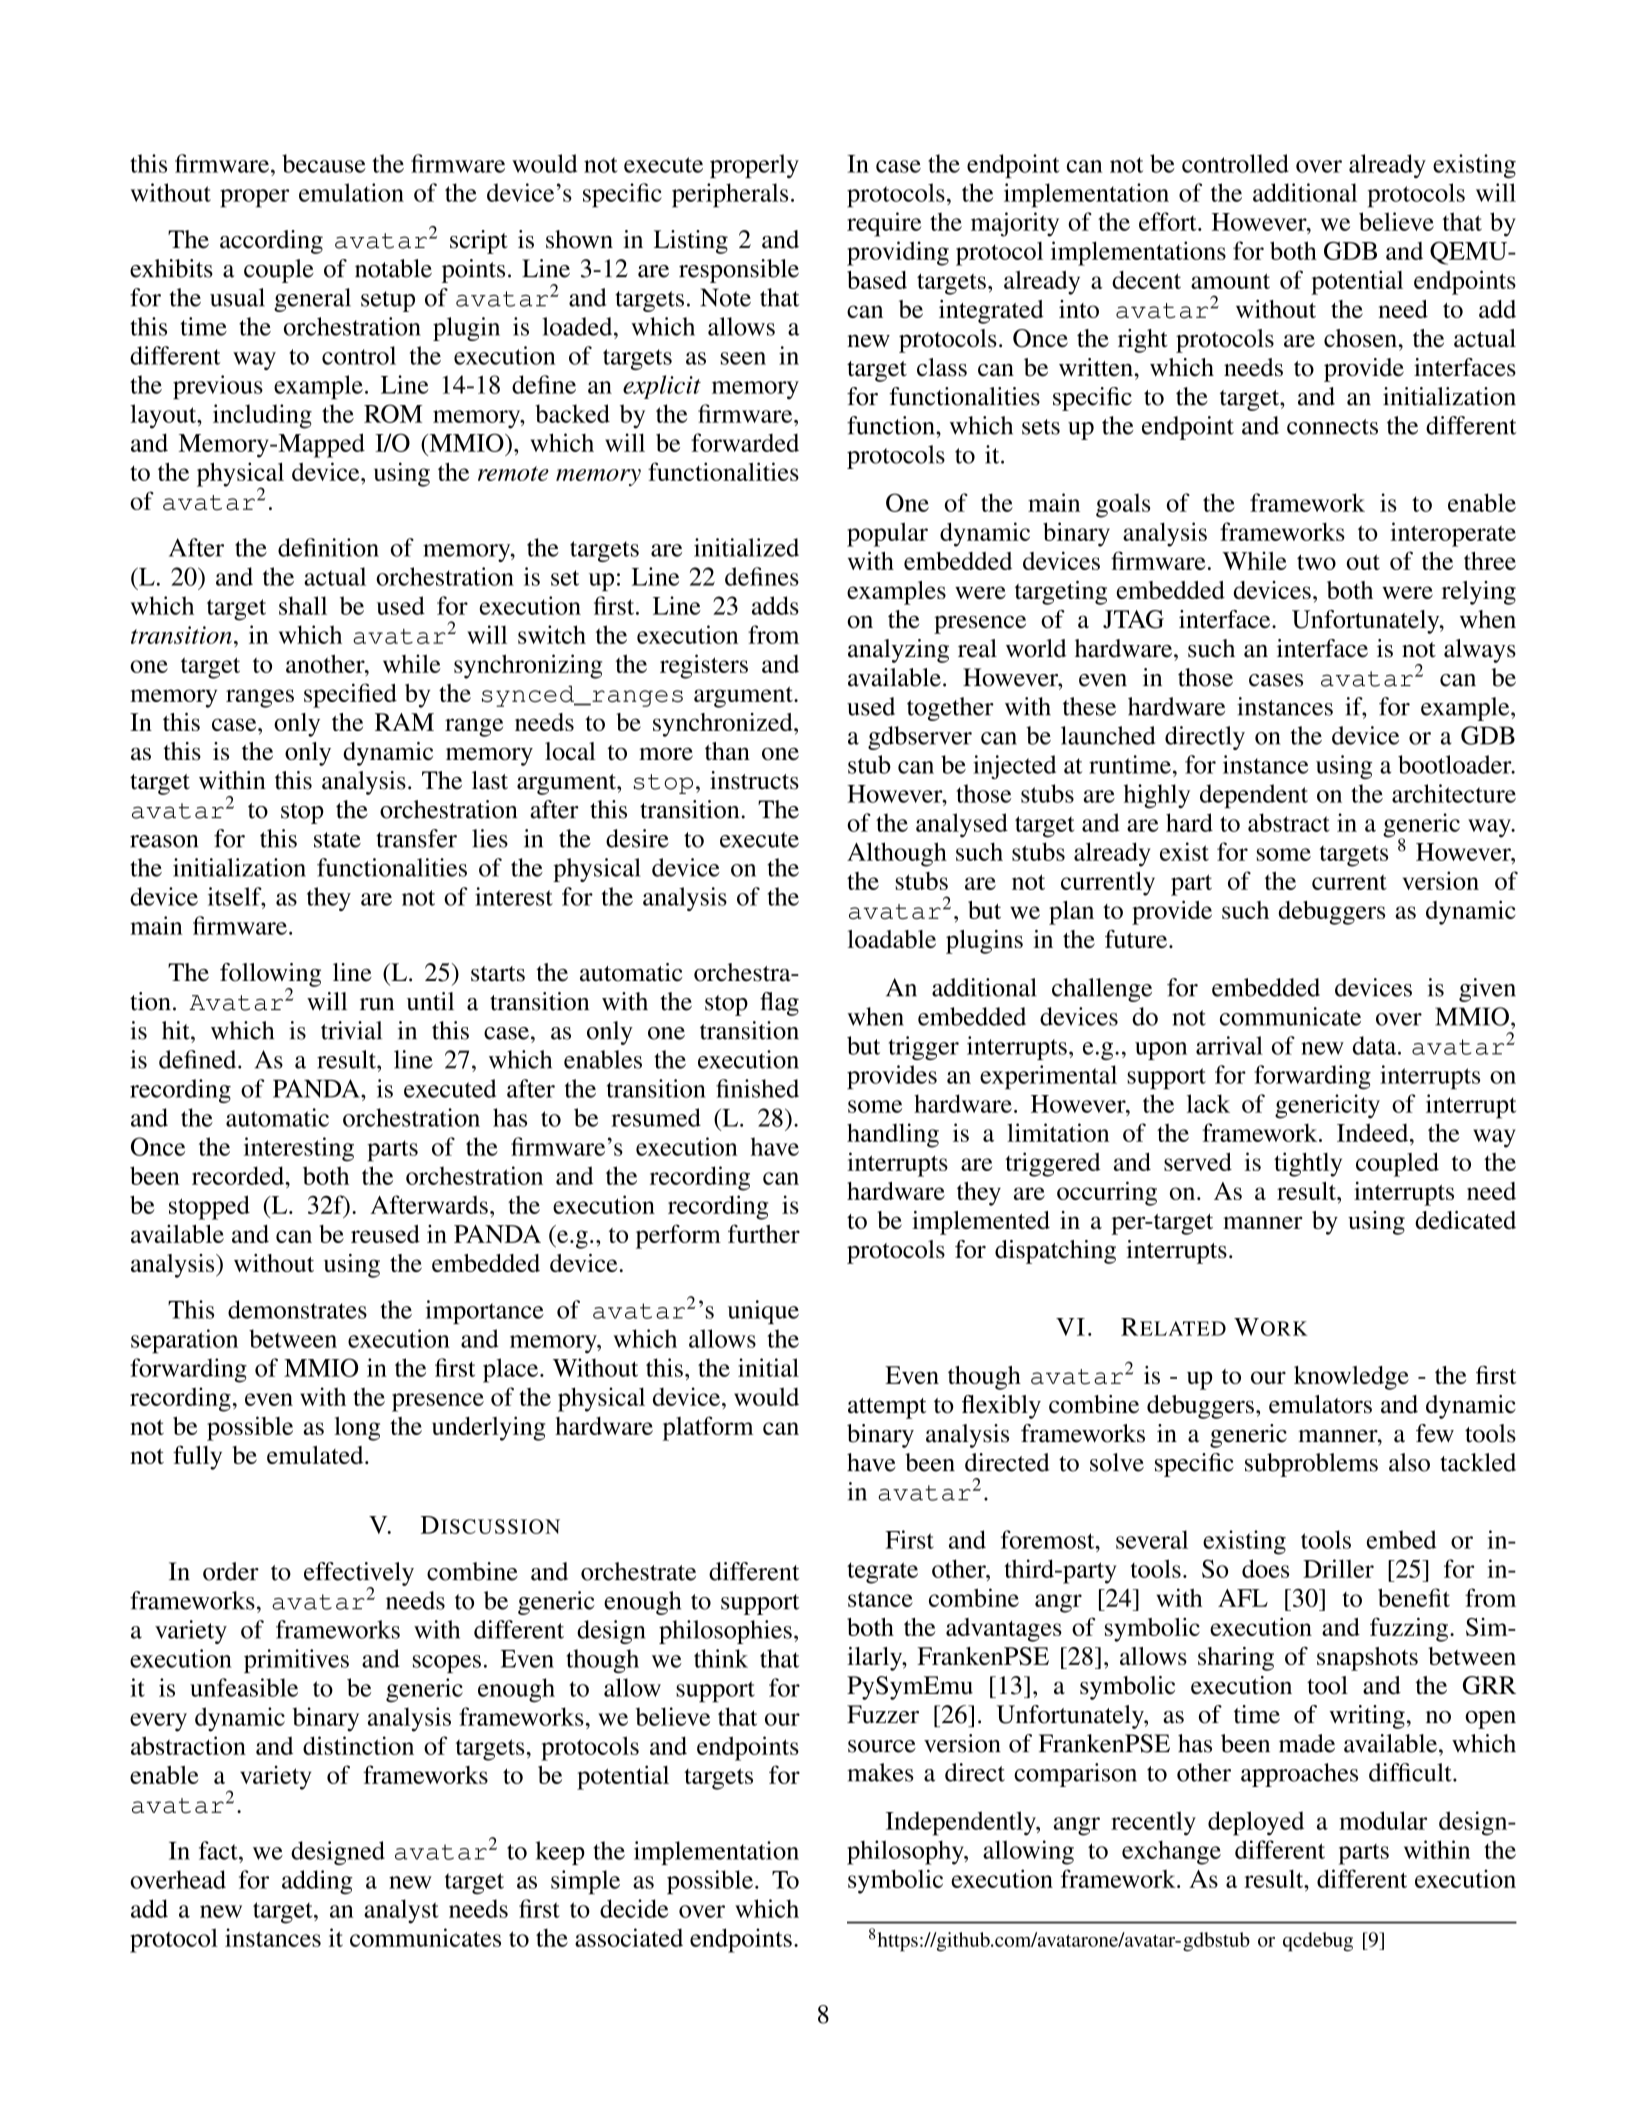  Describe the element at coordinates (1230, 281) in the page. I see `amount` at that location.
